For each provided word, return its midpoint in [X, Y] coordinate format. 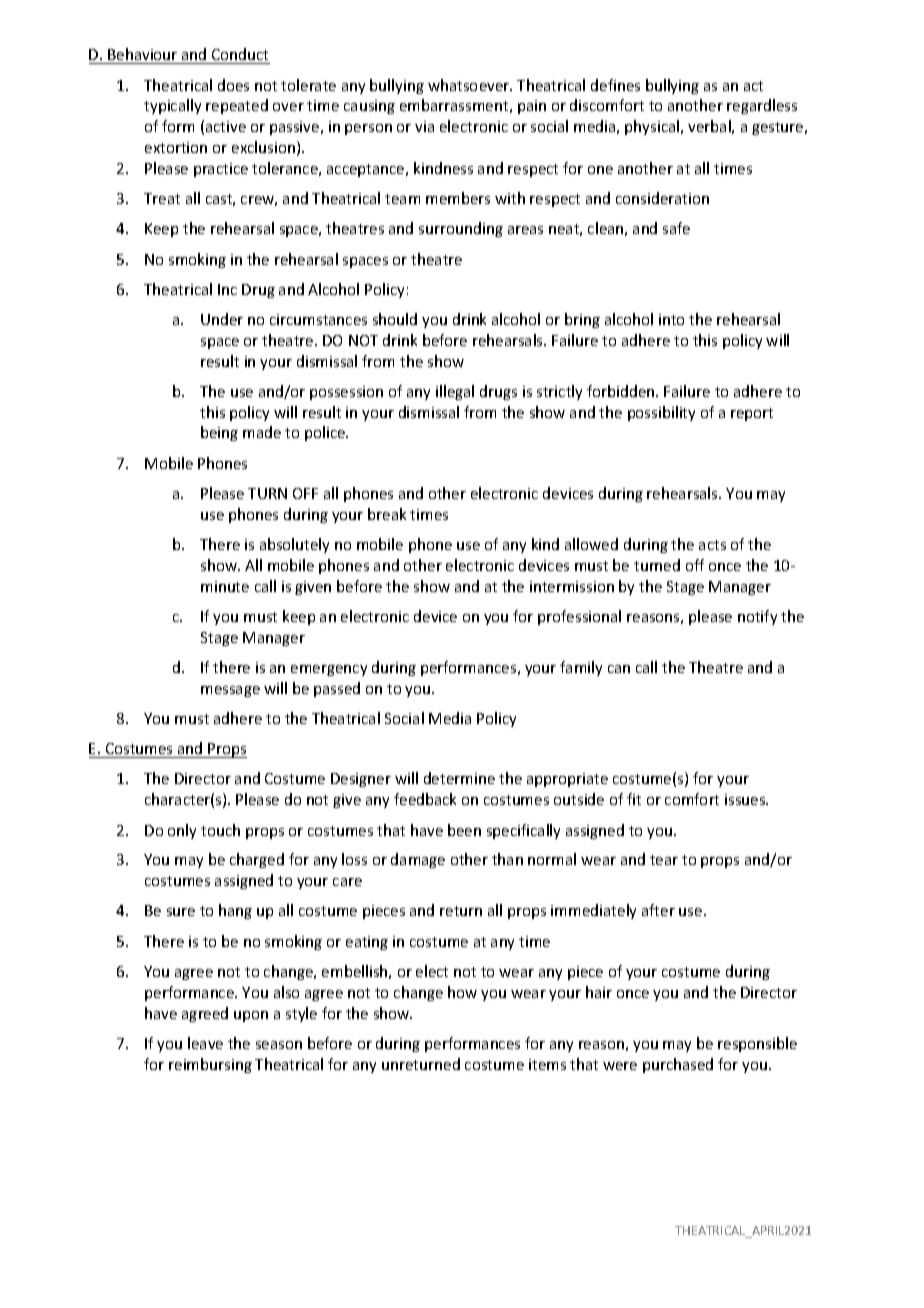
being [219, 433]
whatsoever [470, 85]
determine [459, 778]
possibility [661, 413]
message [230, 691]
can [619, 669]
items [547, 1064]
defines [615, 85]
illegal [455, 392]
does [233, 85]
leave [205, 1043]
